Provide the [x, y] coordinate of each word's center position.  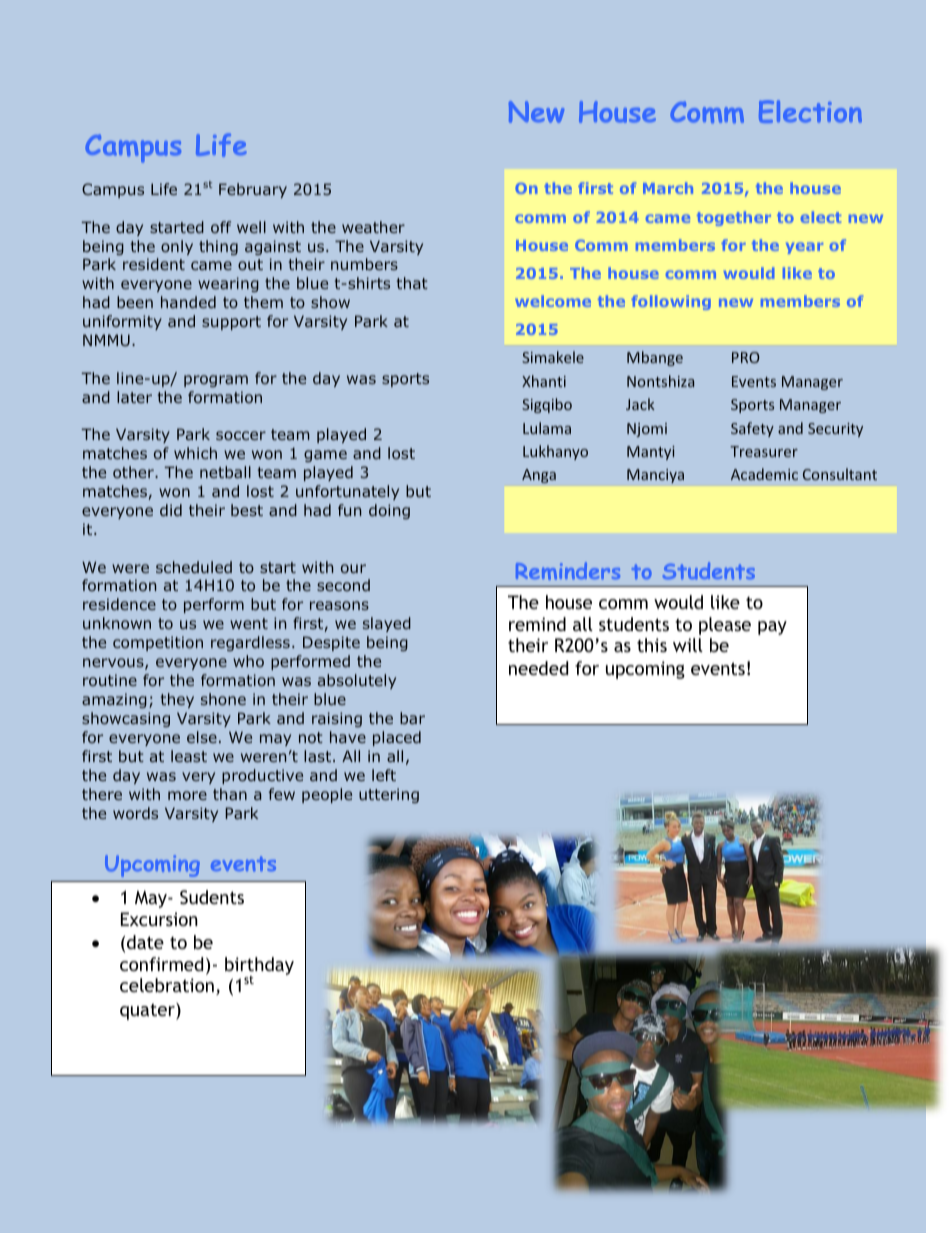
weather [373, 227]
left [384, 775]
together [734, 218]
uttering [389, 795]
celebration [167, 985]
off [221, 227]
